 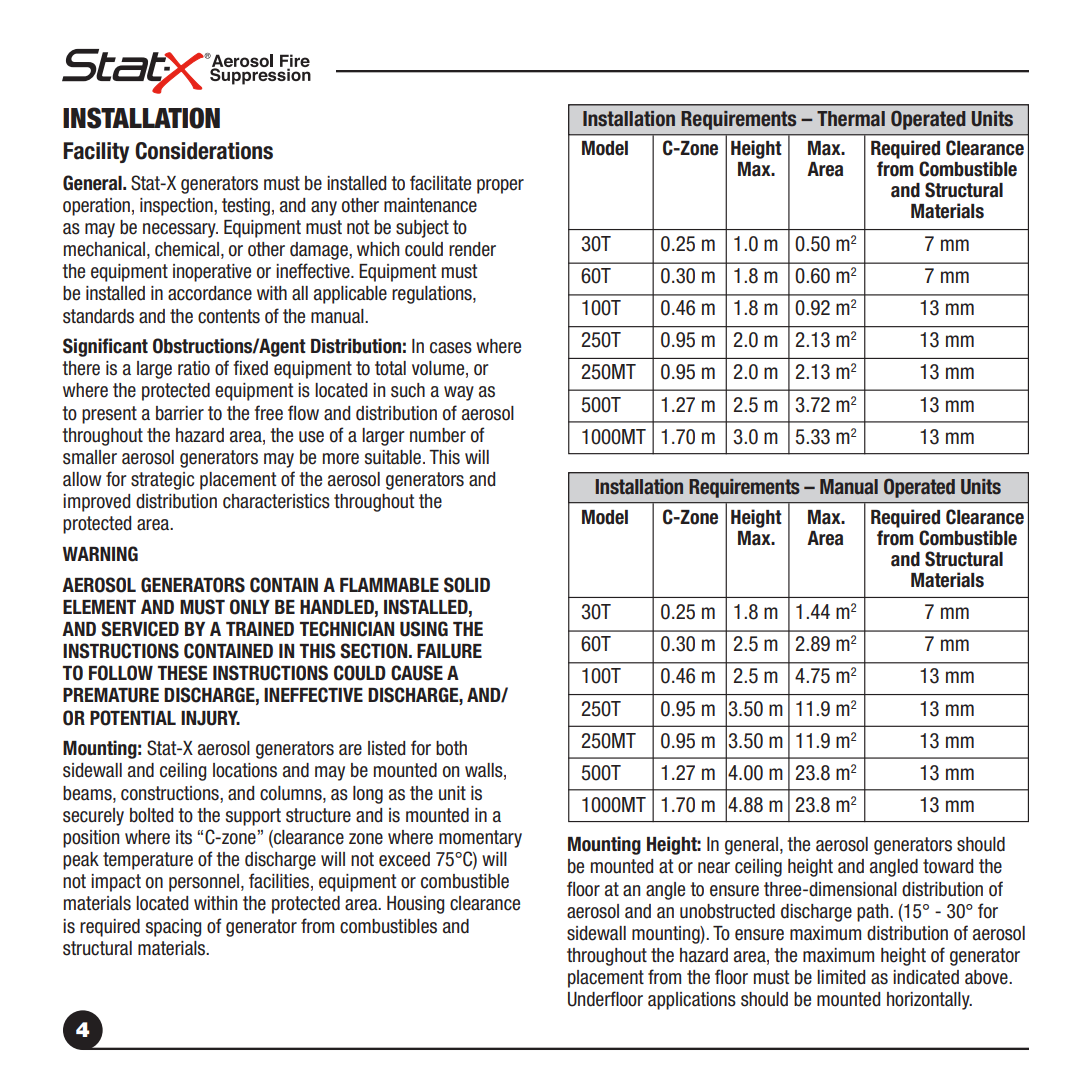 What do you see at coordinates (433, 295) in the screenshot?
I see `regulations` at bounding box center [433, 295].
